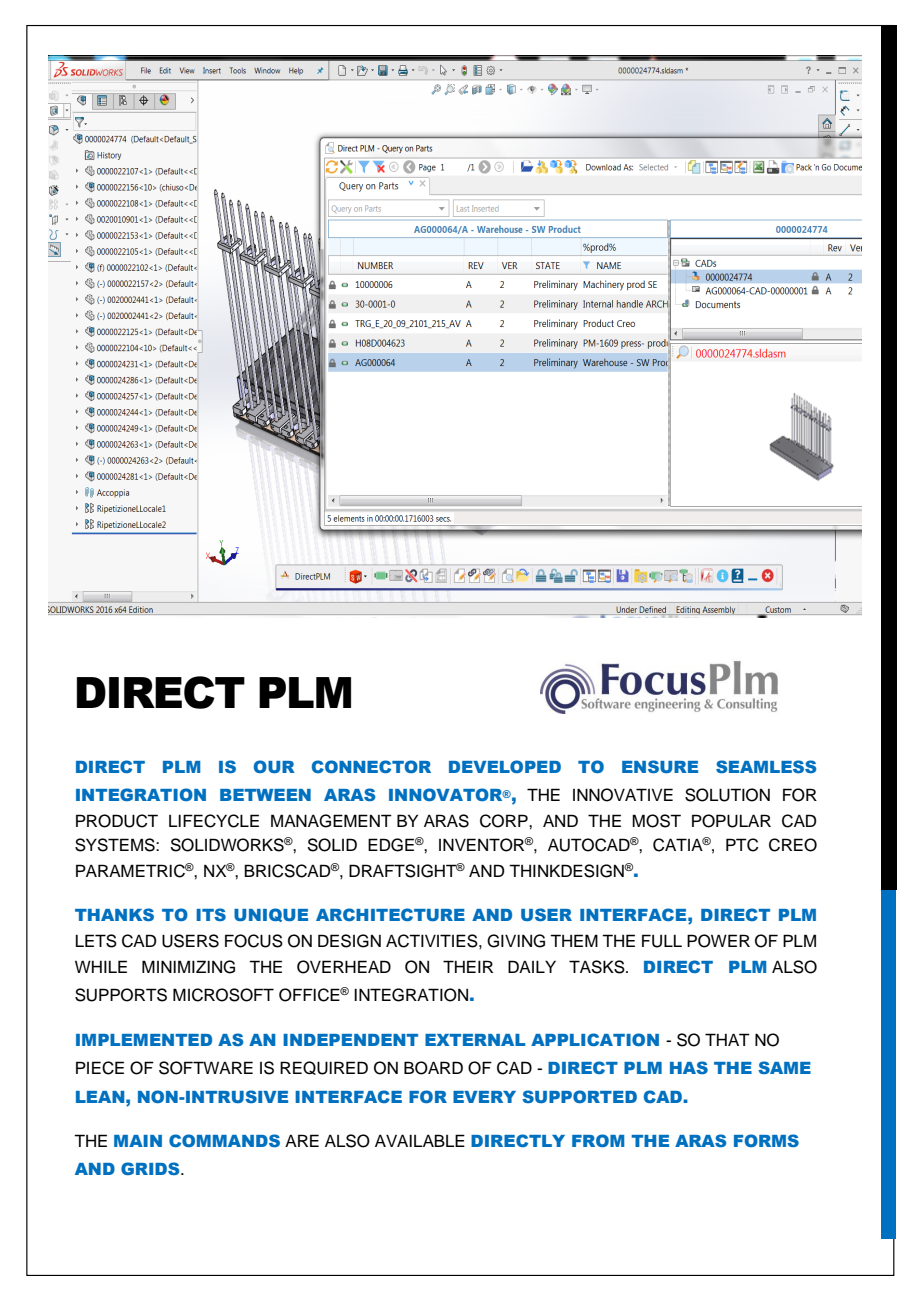 This screenshot has width=924, height=1304. I want to click on MINIMIZING, so click(188, 967).
